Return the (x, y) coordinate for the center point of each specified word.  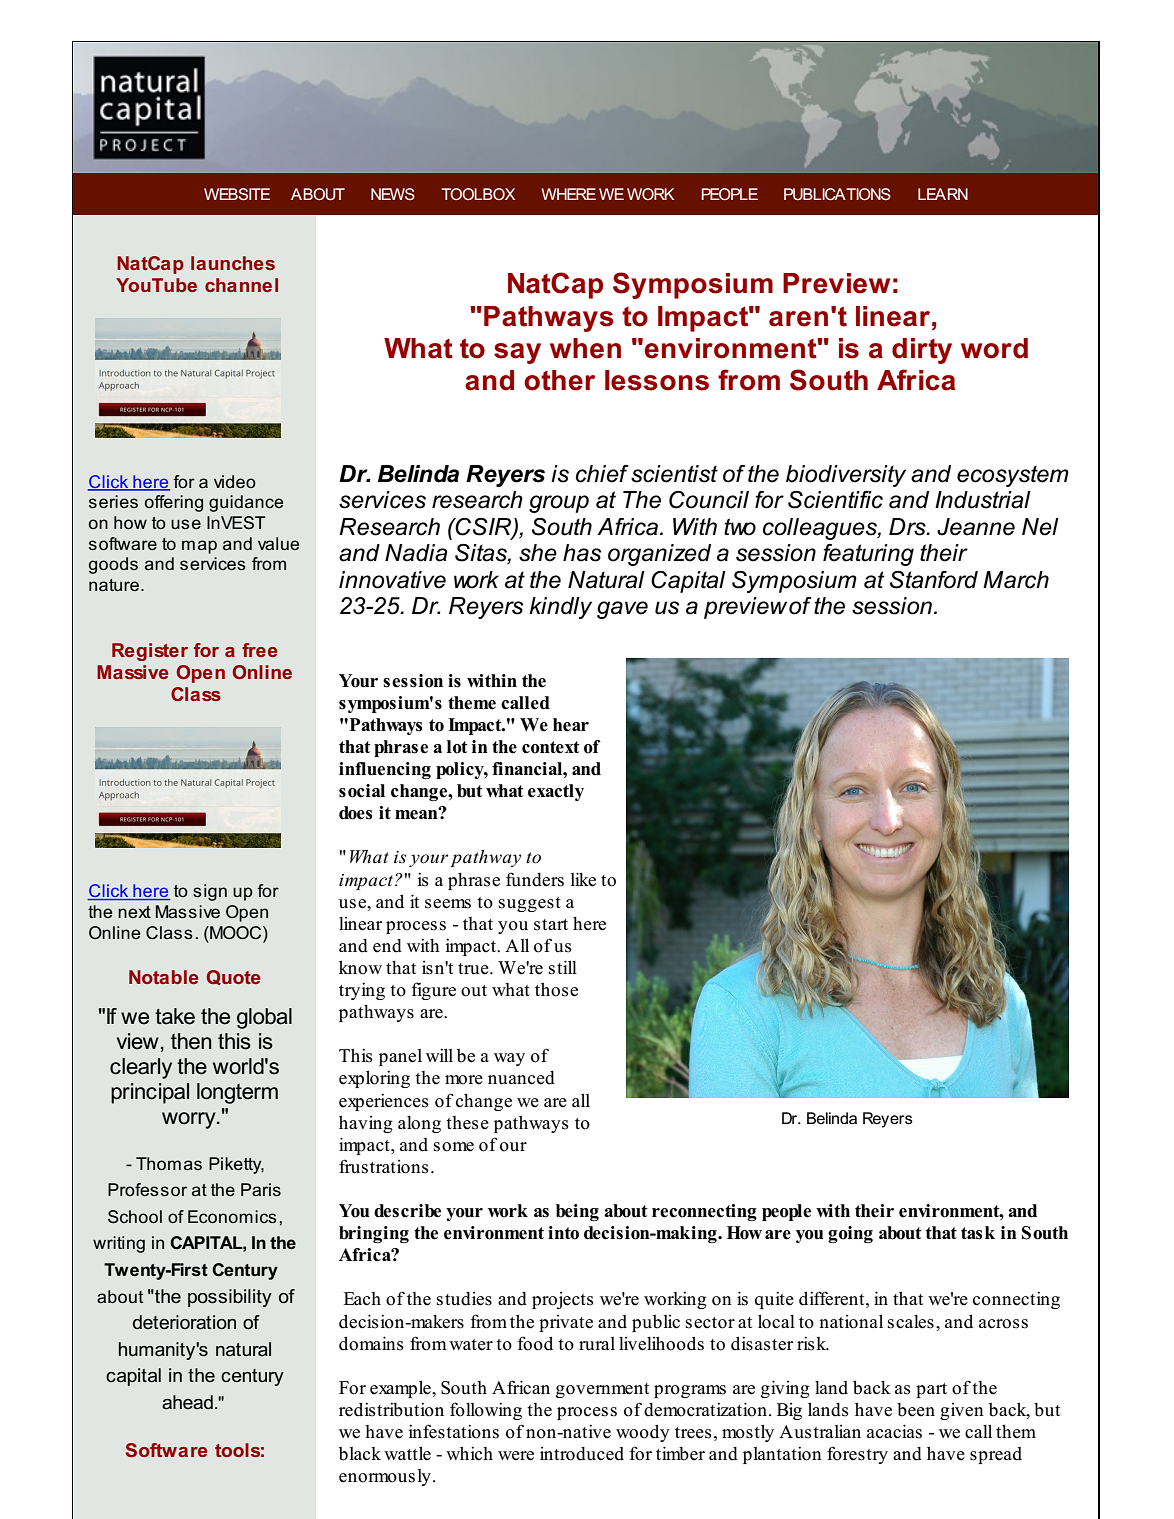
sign (210, 892)
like (583, 879)
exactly (556, 792)
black (360, 1454)
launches (233, 263)
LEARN (943, 194)
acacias (894, 1431)
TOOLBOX (478, 194)
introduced (582, 1454)
